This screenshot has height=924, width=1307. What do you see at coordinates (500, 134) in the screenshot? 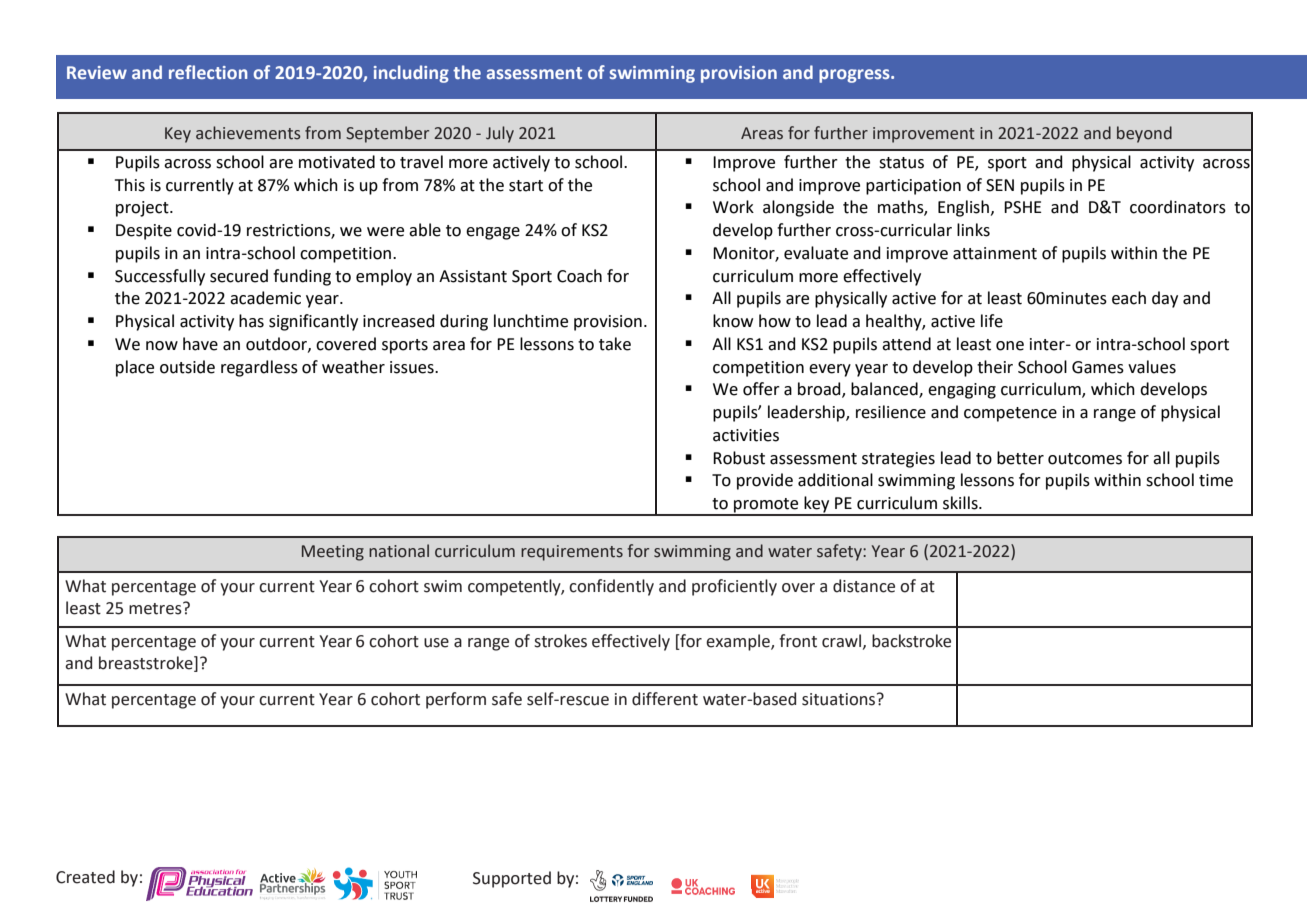
I see `July` at bounding box center [500, 134].
